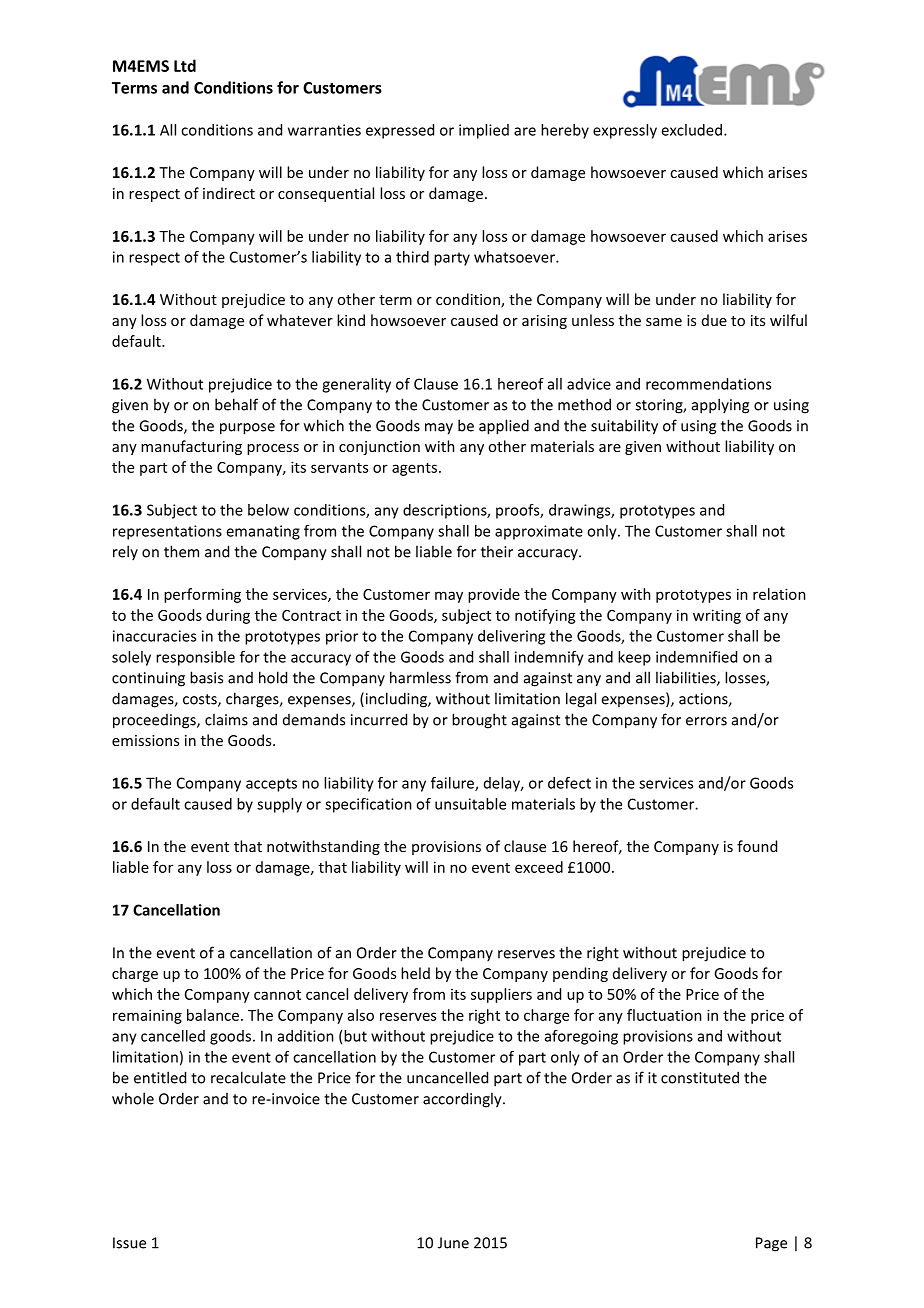 This page has width=924, height=1308. I want to click on indemnified, so click(696, 657).
